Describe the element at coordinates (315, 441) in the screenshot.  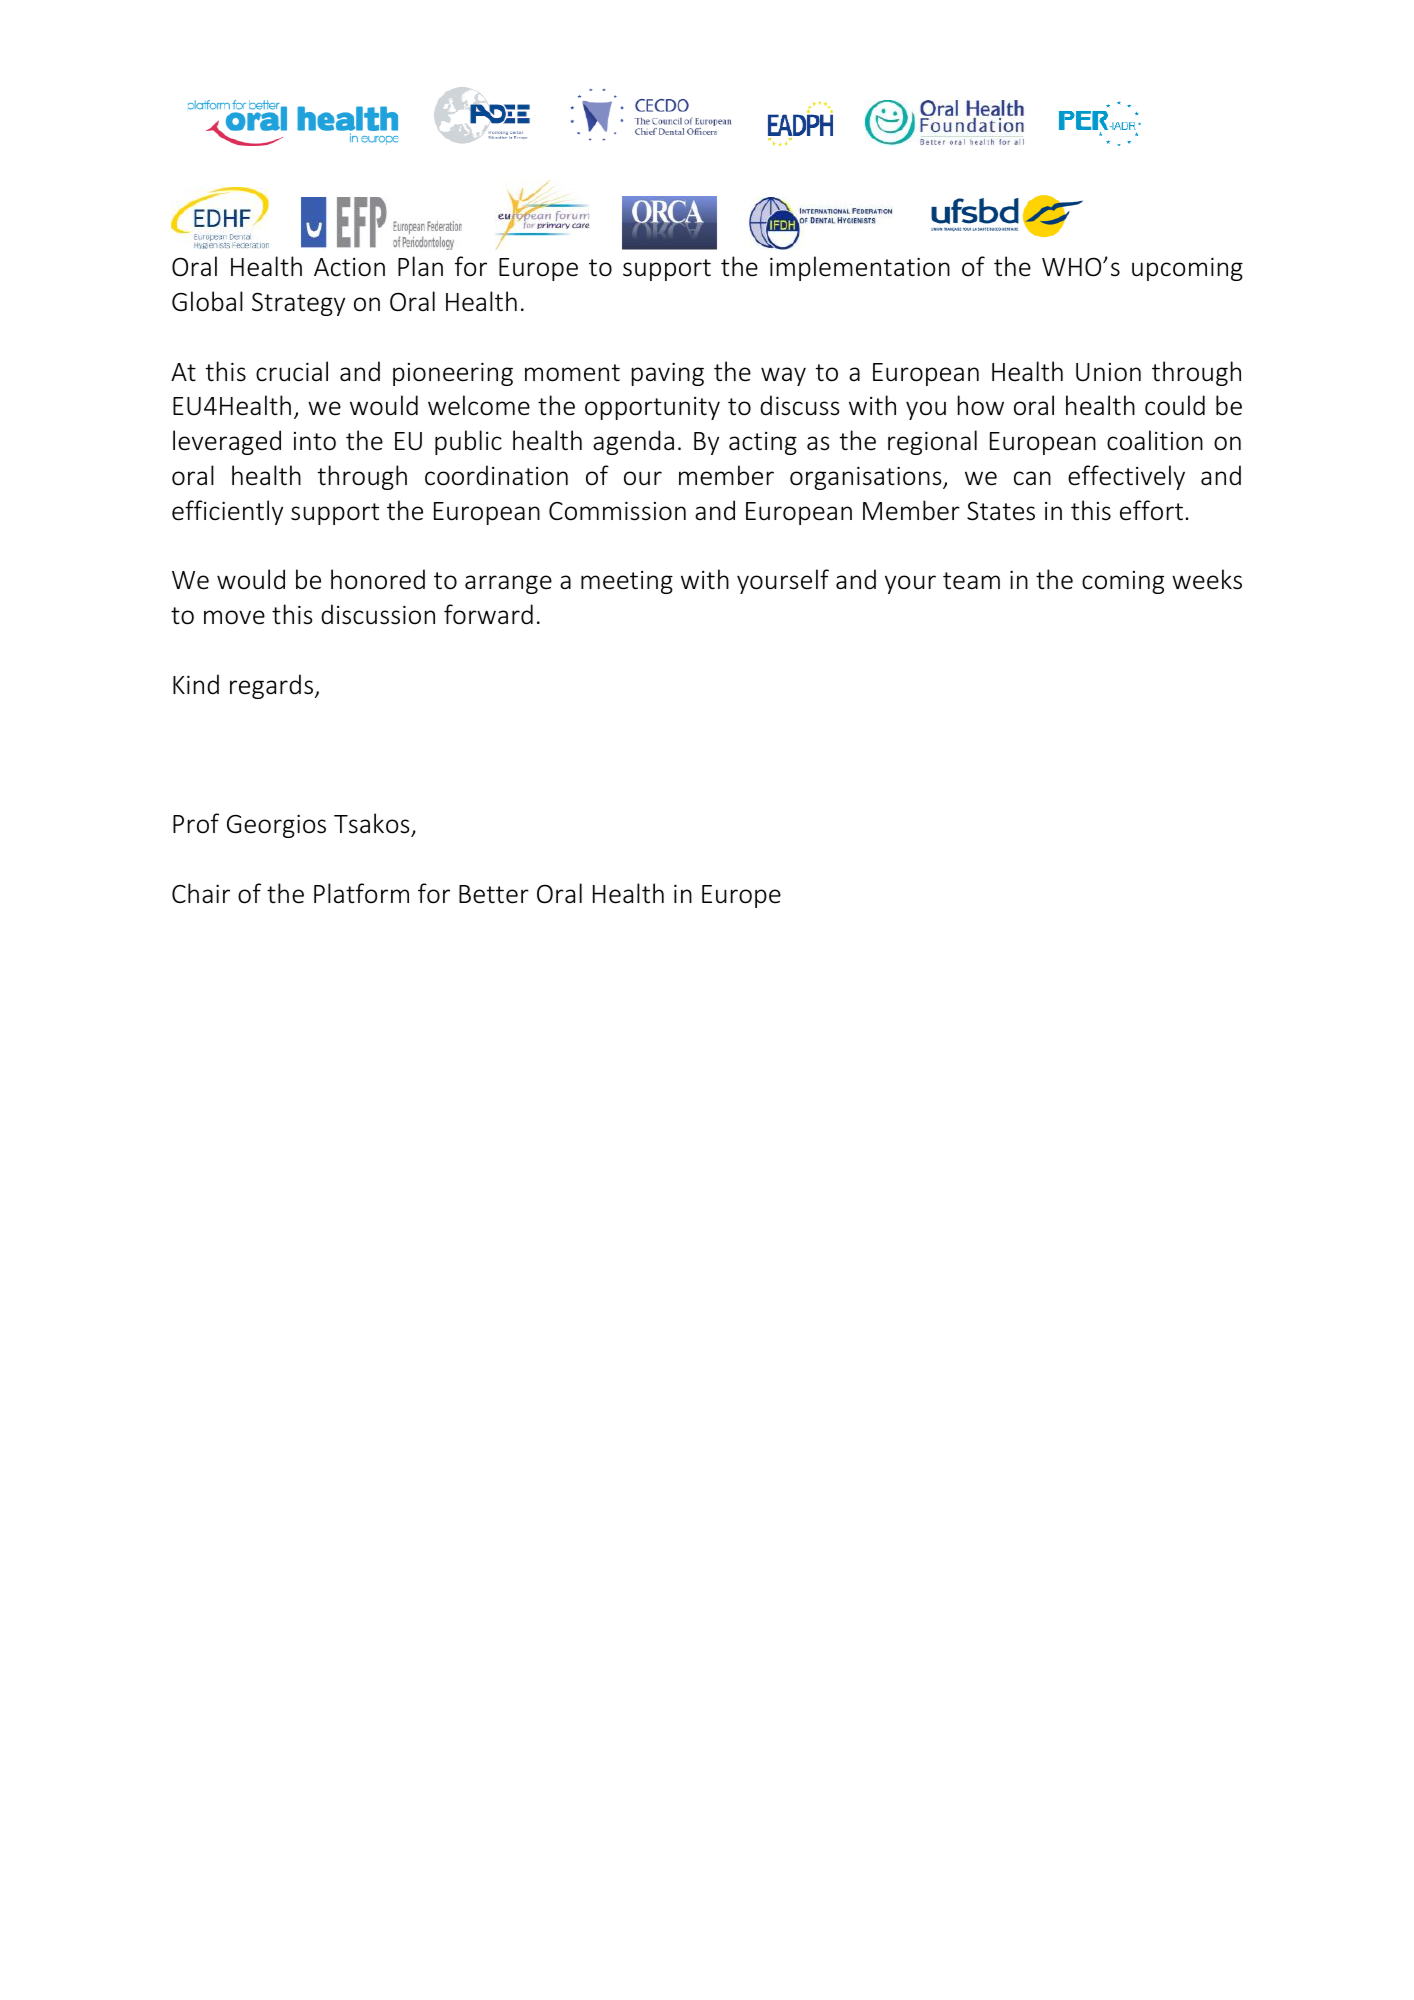
I see `into` at that location.
